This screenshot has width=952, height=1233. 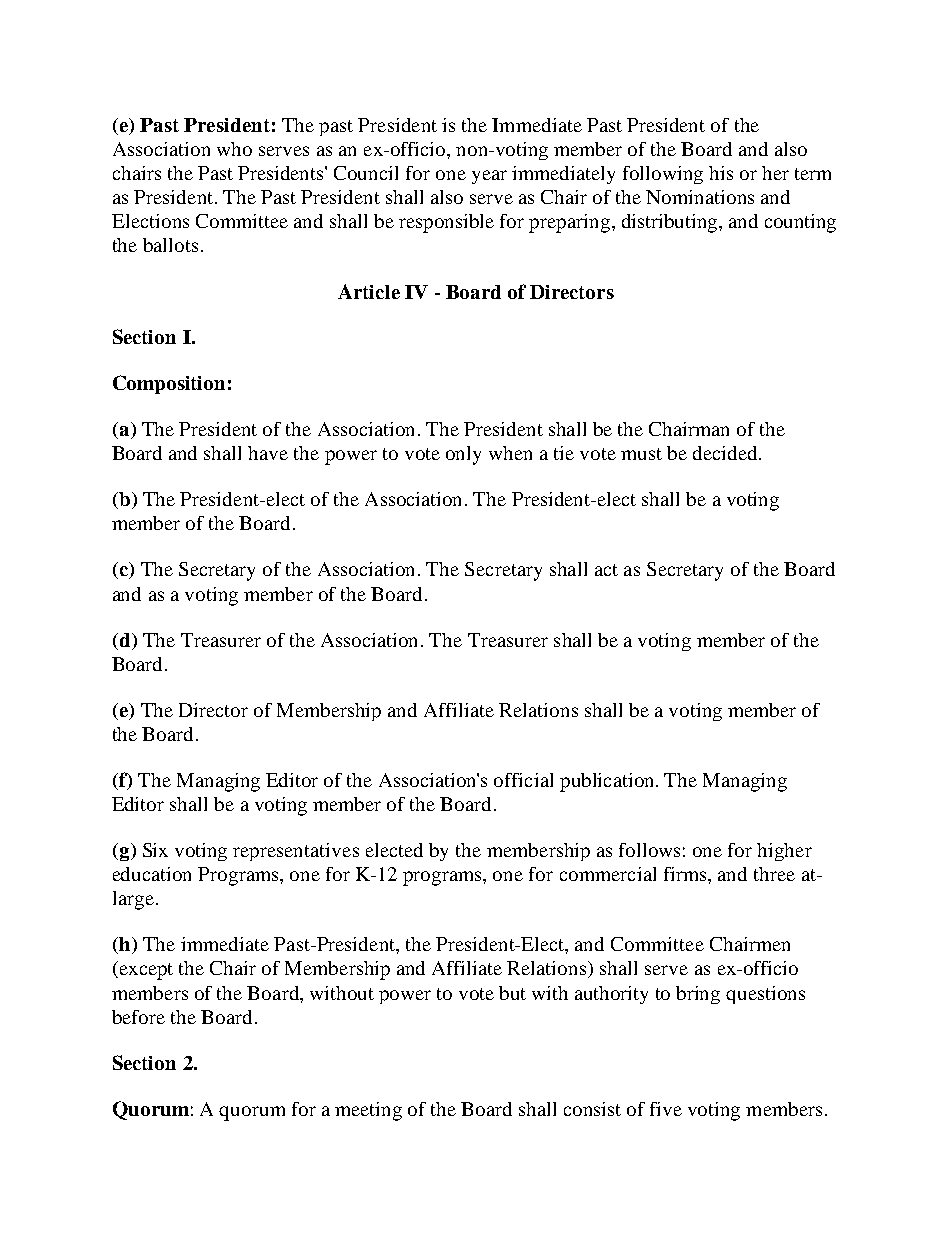 What do you see at coordinates (234, 149) in the screenshot?
I see `who` at bounding box center [234, 149].
